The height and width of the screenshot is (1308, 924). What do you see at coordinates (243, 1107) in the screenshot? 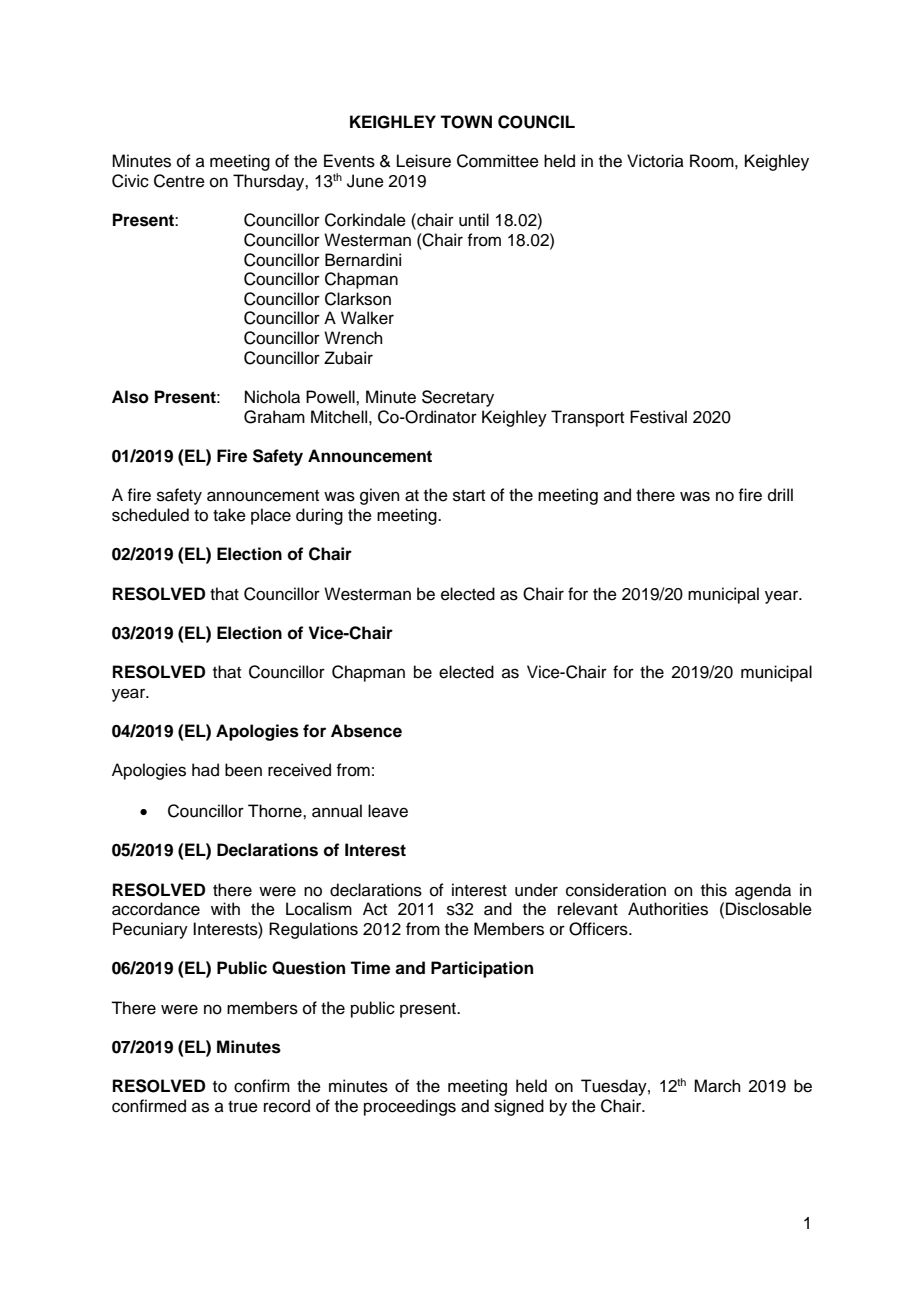
I see `true` at bounding box center [243, 1107].
